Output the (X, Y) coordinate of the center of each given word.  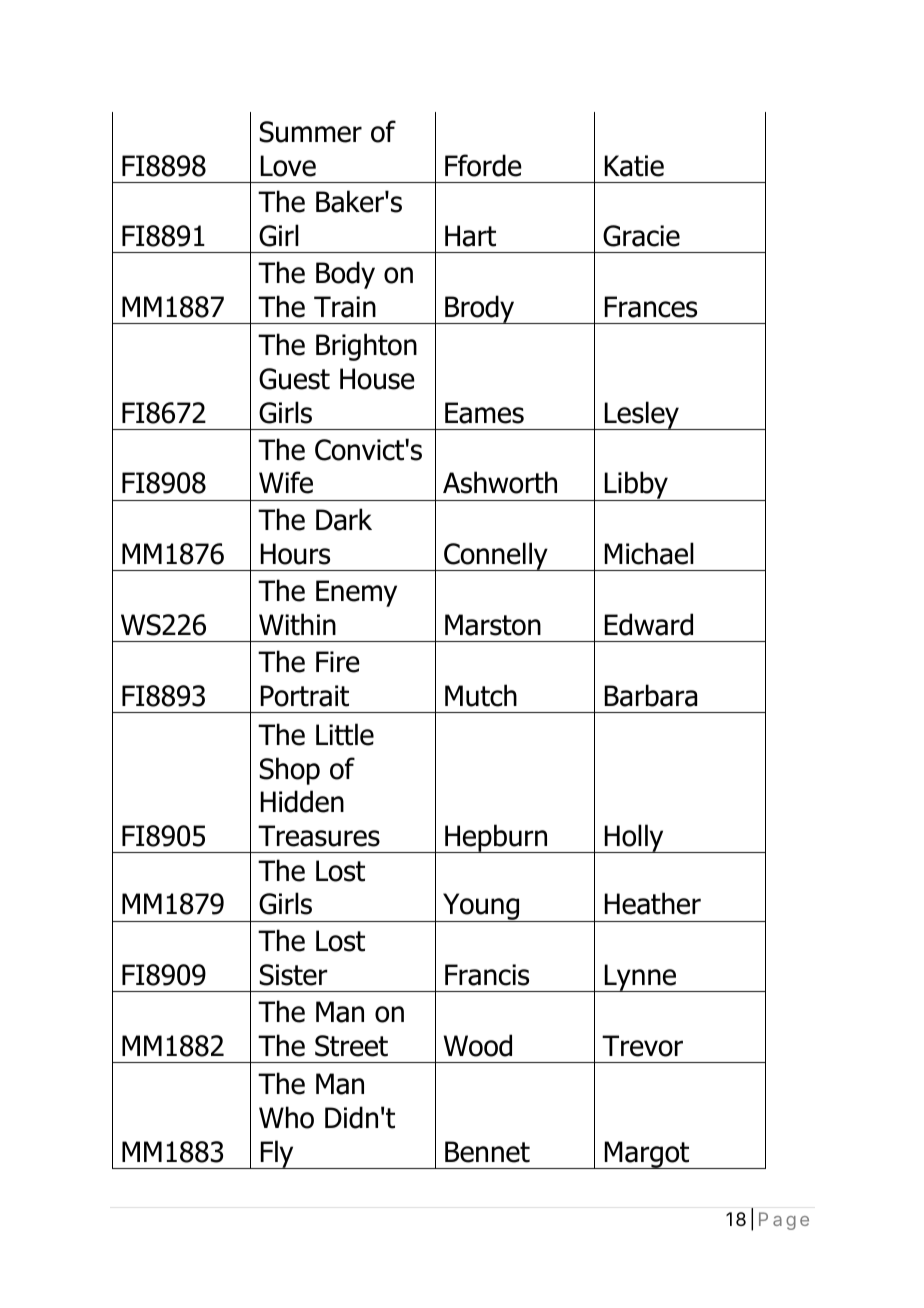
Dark (344, 519)
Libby (637, 486)
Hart (470, 236)
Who (286, 1117)
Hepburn (496, 838)
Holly (634, 838)
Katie (634, 166)
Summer (310, 132)
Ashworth (500, 482)
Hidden (302, 801)
